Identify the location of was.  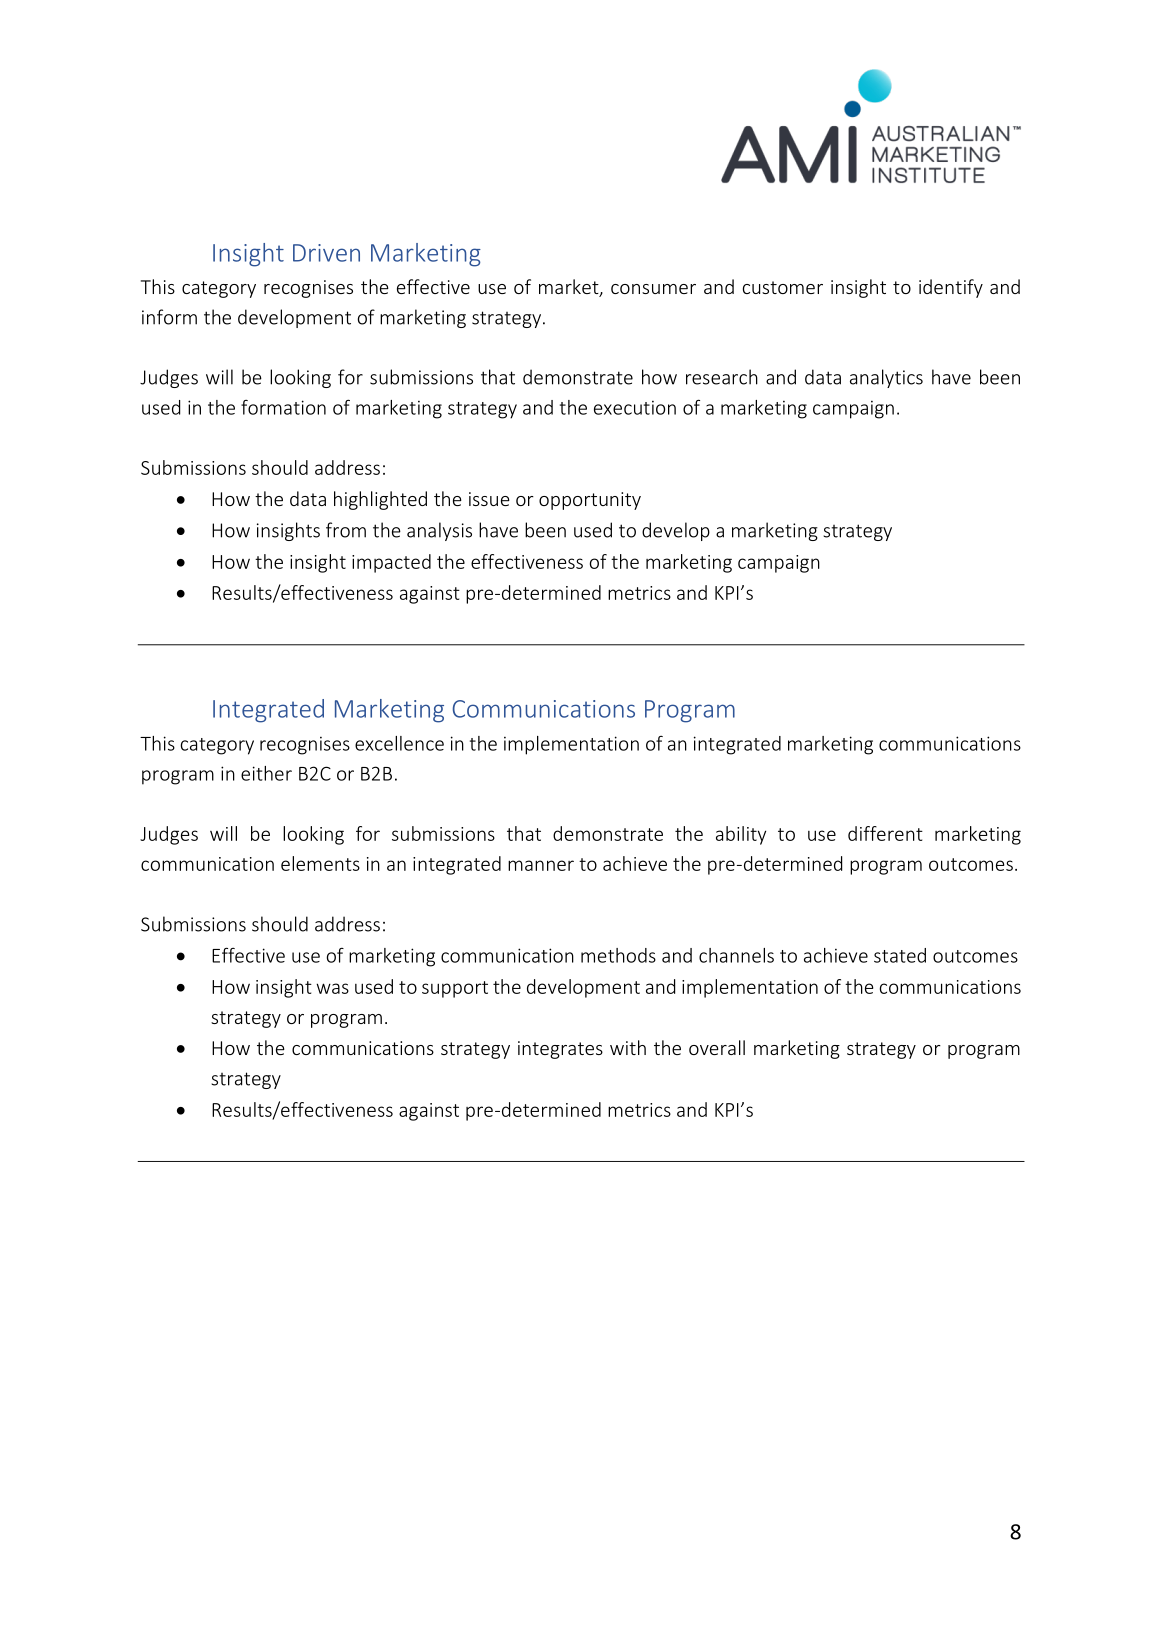
(332, 988).
